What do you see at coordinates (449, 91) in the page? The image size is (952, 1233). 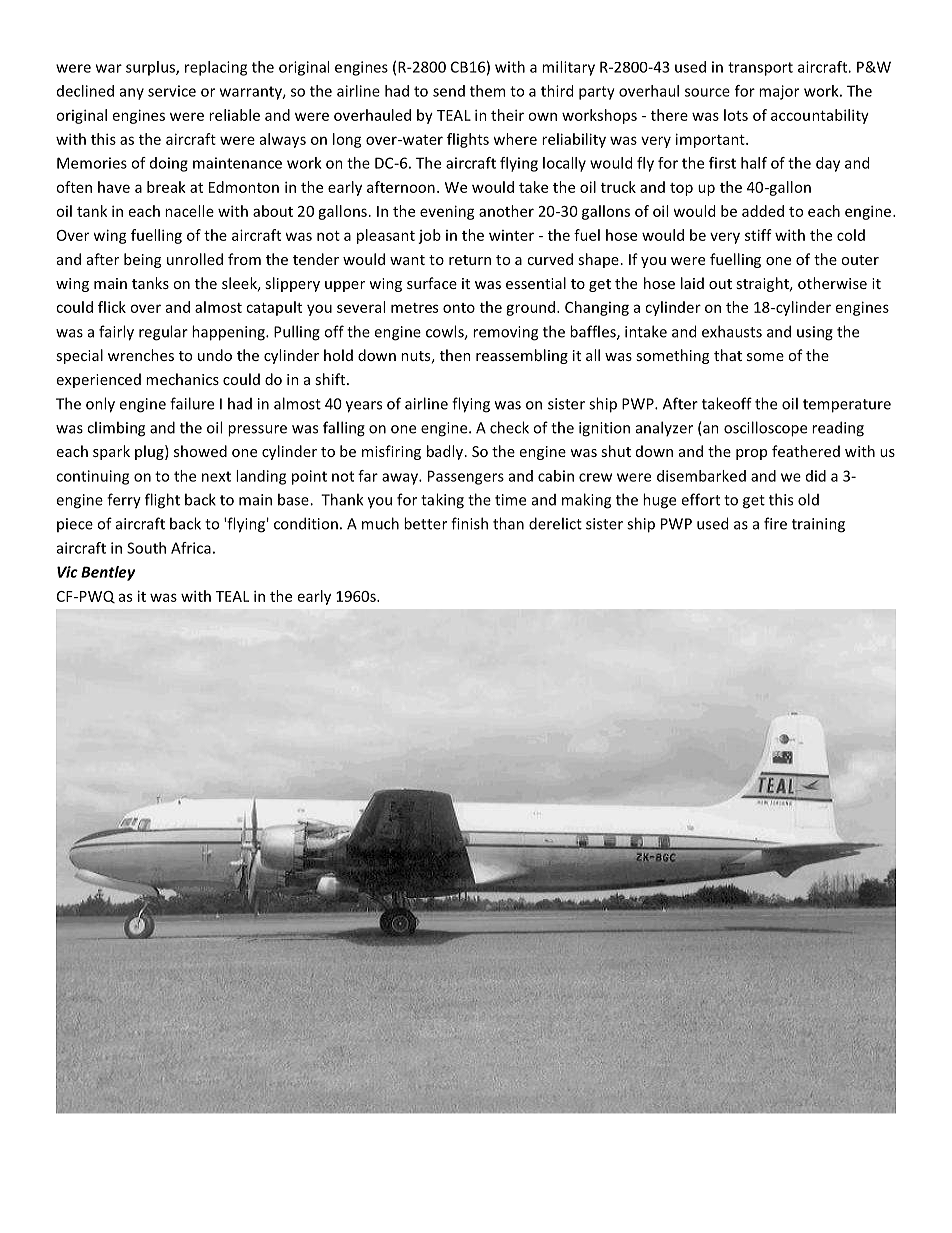 I see `send` at bounding box center [449, 91].
